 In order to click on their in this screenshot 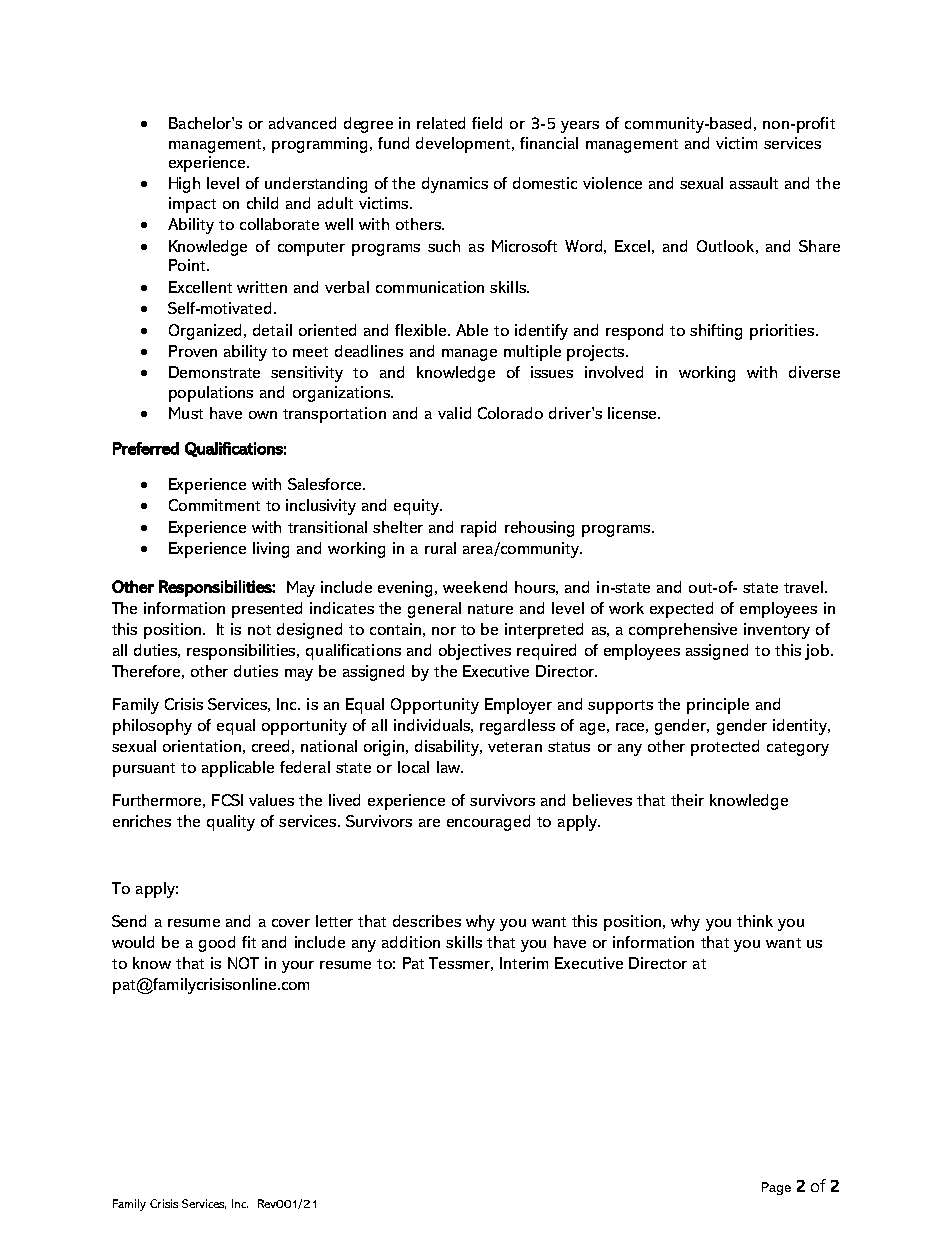, I will do `click(687, 800)`.
